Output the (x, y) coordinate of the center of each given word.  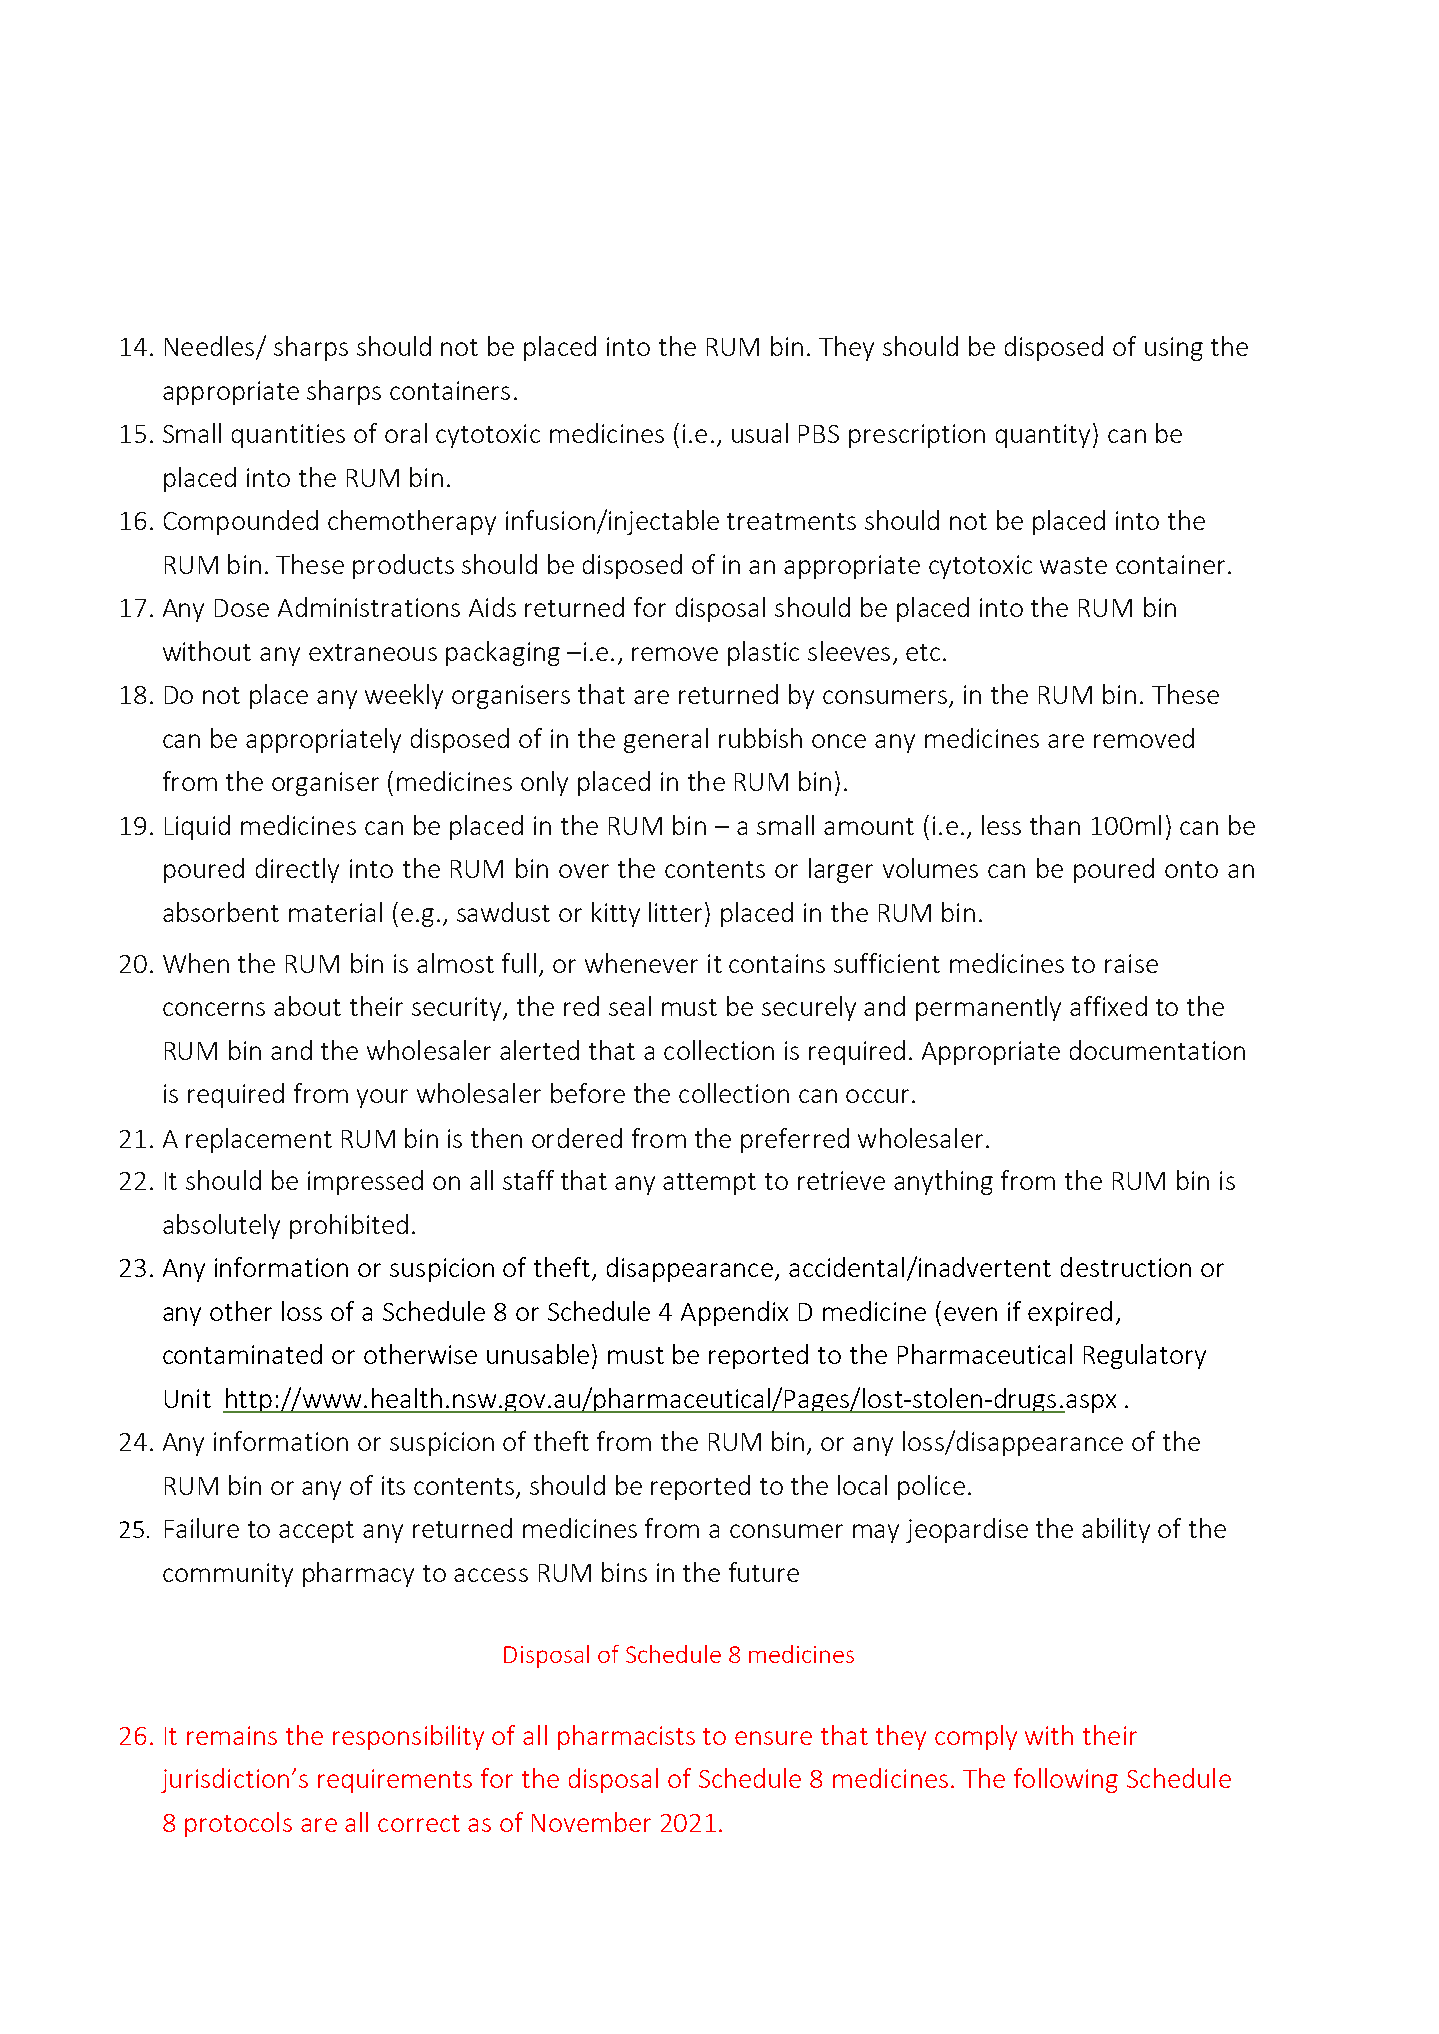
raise (1131, 963)
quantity (1043, 436)
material (335, 912)
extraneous (373, 652)
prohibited (349, 1226)
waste (1073, 565)
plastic (763, 653)
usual (760, 433)
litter (675, 912)
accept (316, 1532)
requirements (395, 1781)
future (764, 1572)
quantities (288, 436)
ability (1116, 1530)
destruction (1126, 1267)
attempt (709, 1184)
